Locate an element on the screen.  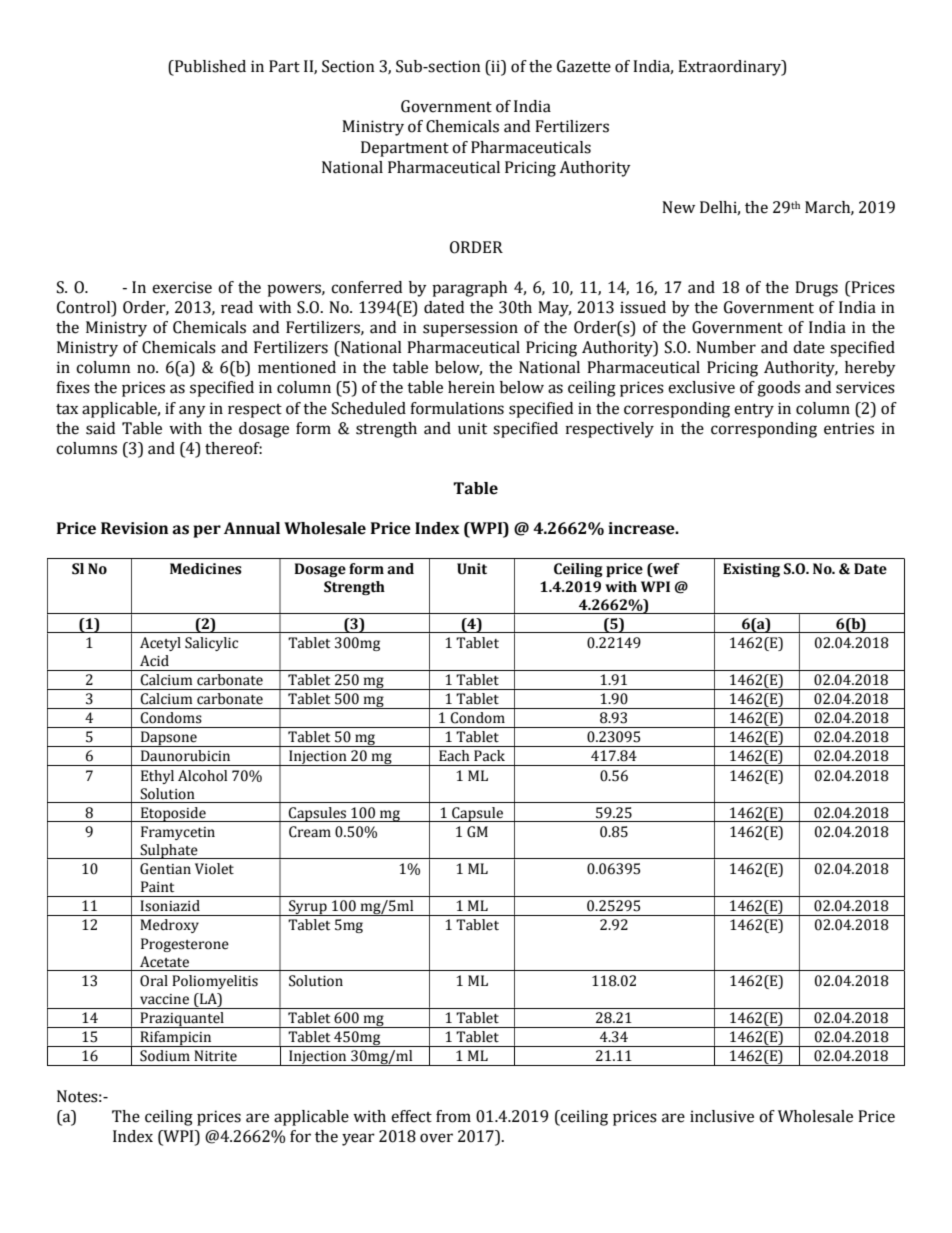
from is located at coordinates (453, 1116).
